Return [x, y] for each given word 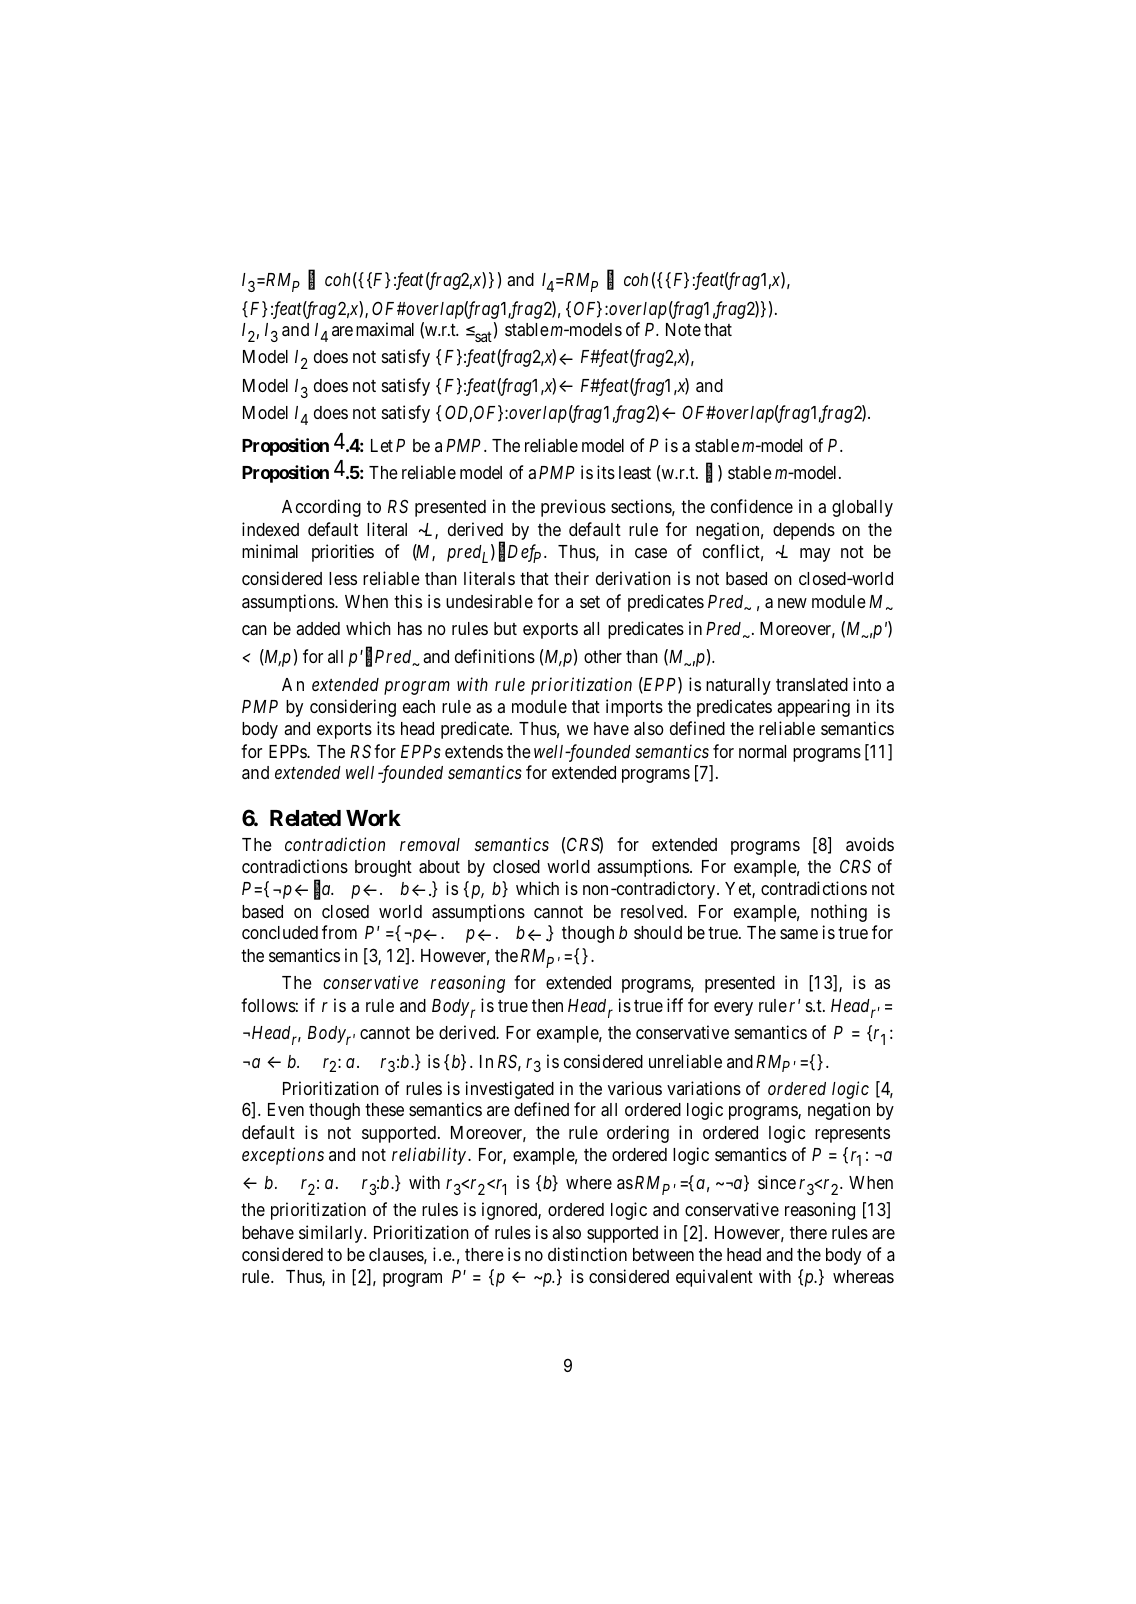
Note [683, 329]
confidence [752, 506]
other [603, 656]
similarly [332, 1234]
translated [812, 684]
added [318, 628]
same [799, 934]
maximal [385, 329]
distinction [587, 1254]
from [339, 932]
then [547, 1005]
